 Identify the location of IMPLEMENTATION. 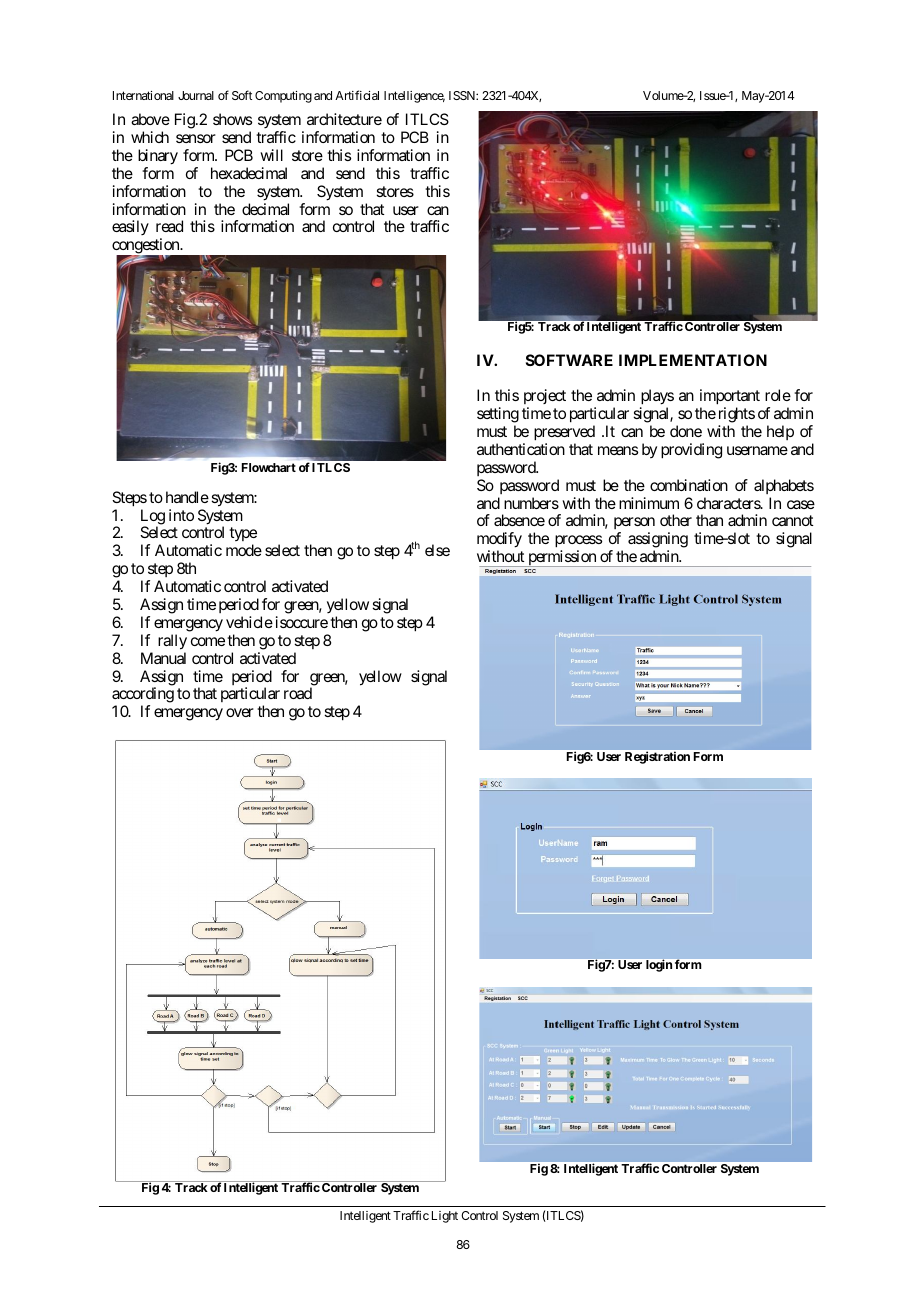
(693, 360).
